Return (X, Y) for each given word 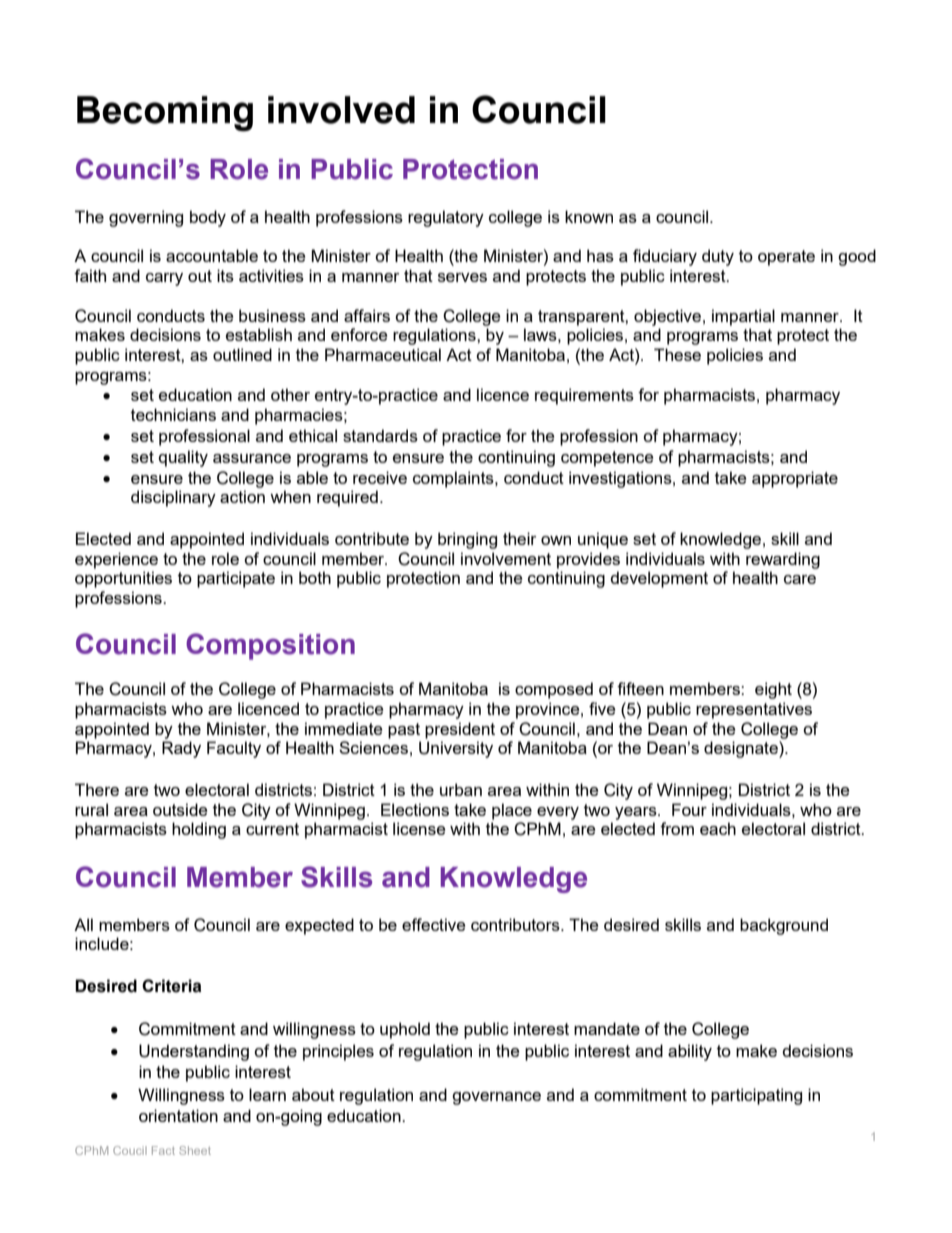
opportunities (123, 579)
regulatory (446, 218)
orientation (178, 1115)
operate (786, 258)
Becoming (165, 113)
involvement (506, 558)
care (800, 579)
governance (496, 1098)
